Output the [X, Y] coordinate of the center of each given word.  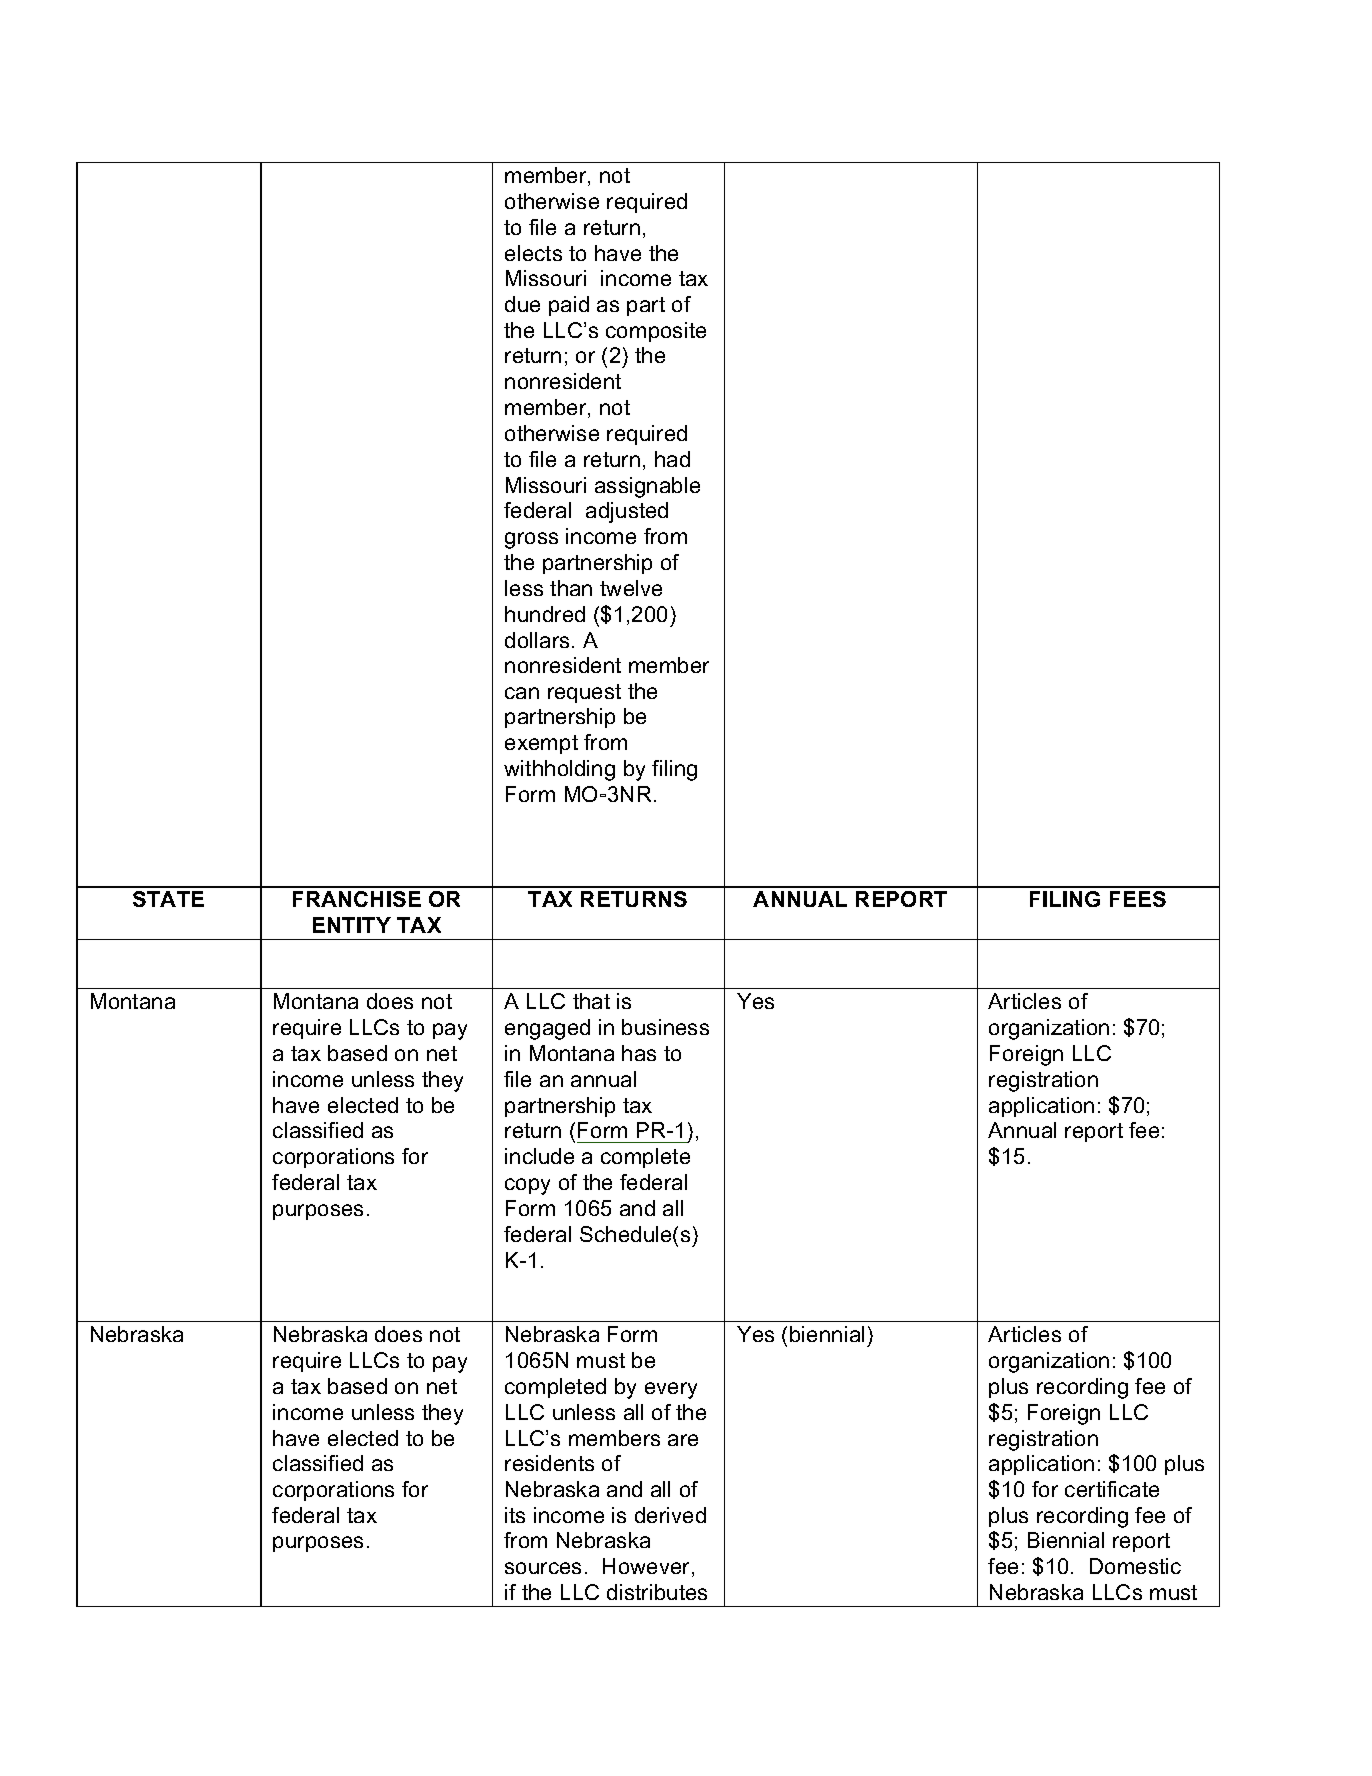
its [515, 1515]
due [522, 304]
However [648, 1567]
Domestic [1135, 1566]
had [672, 459]
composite [656, 332]
